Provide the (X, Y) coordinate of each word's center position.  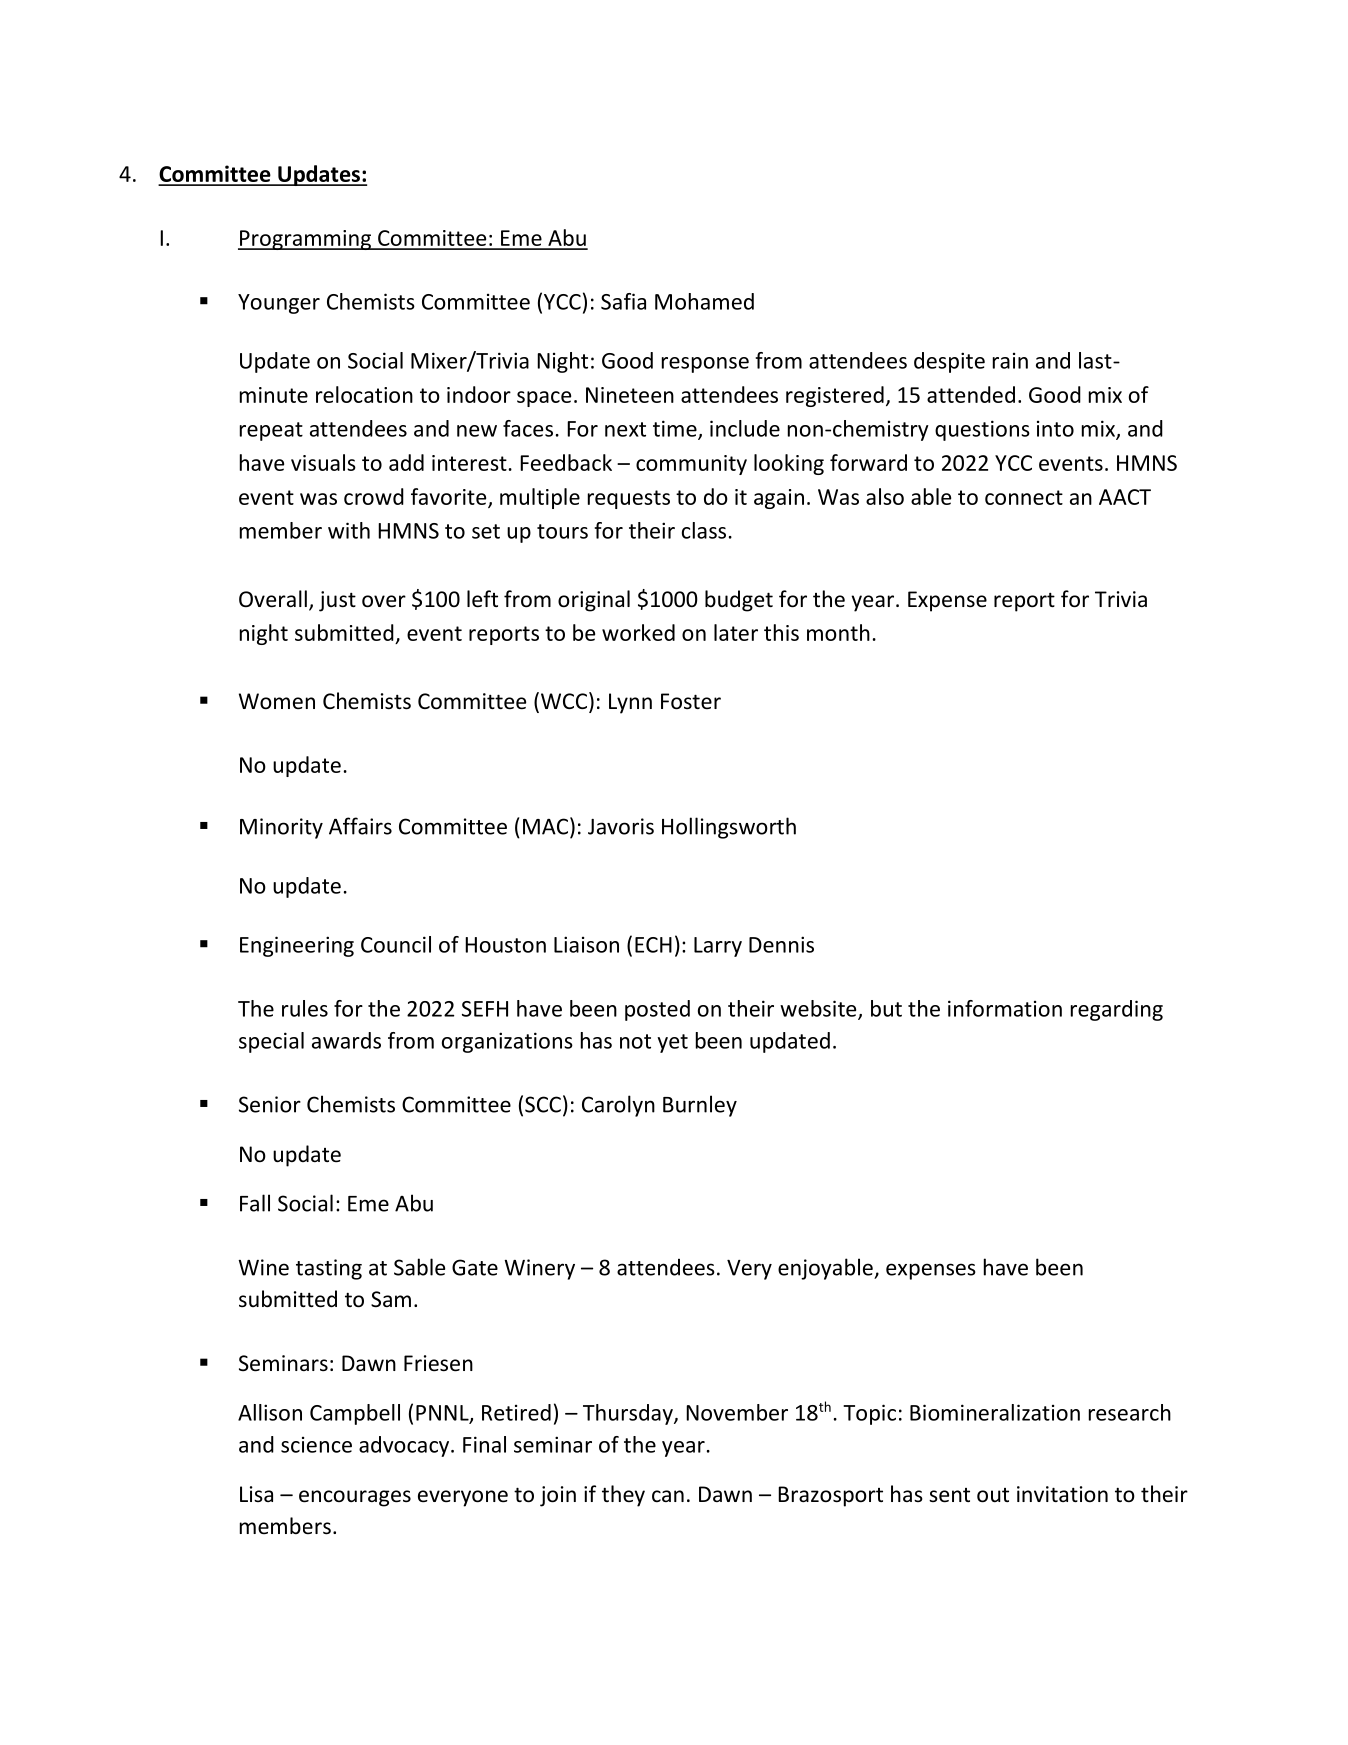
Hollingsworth (729, 828)
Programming (305, 240)
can (668, 1496)
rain (1010, 361)
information (1005, 1008)
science (316, 1445)
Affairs (360, 826)
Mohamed (704, 301)
